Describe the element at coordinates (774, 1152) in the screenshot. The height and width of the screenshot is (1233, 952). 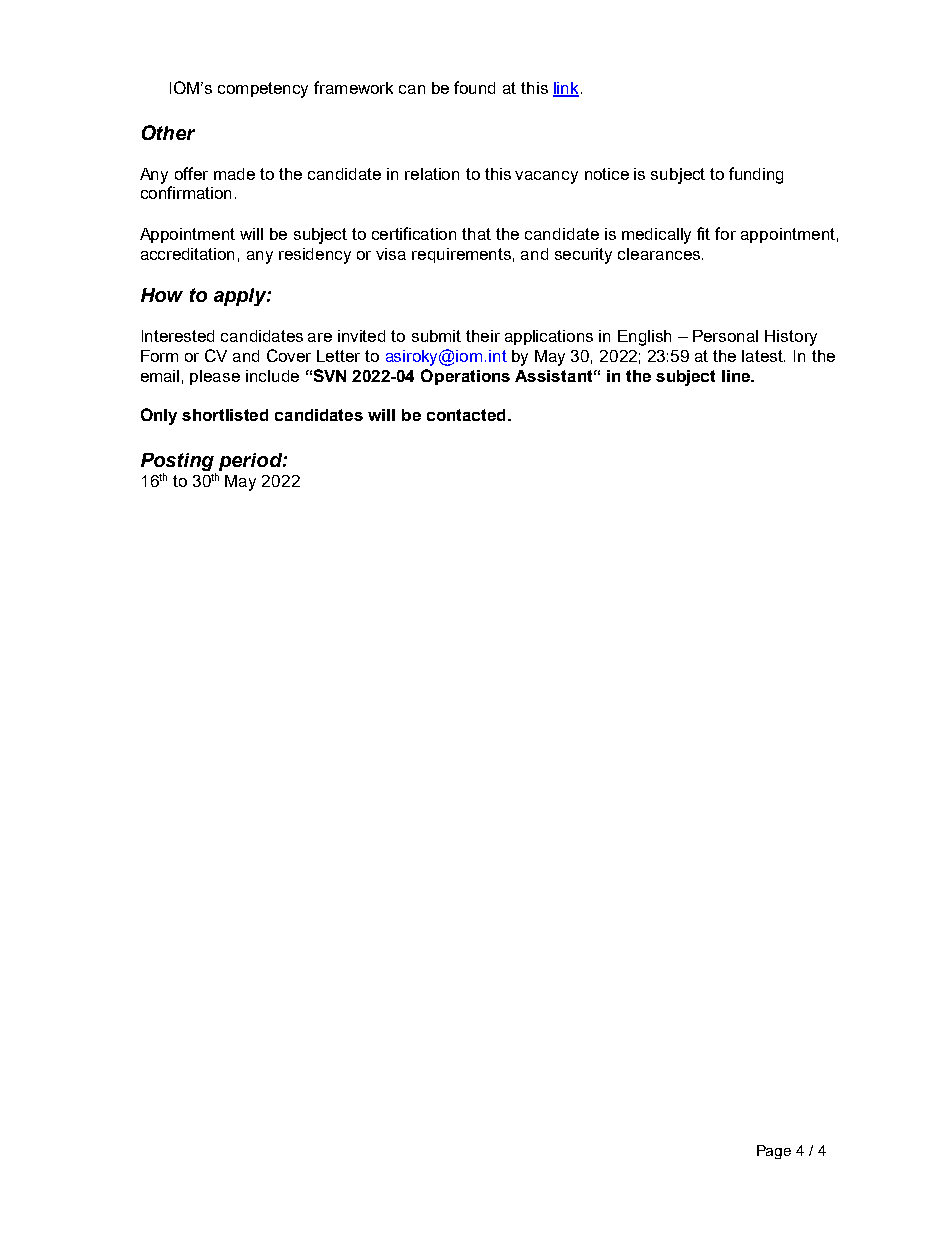
I see `Page` at that location.
